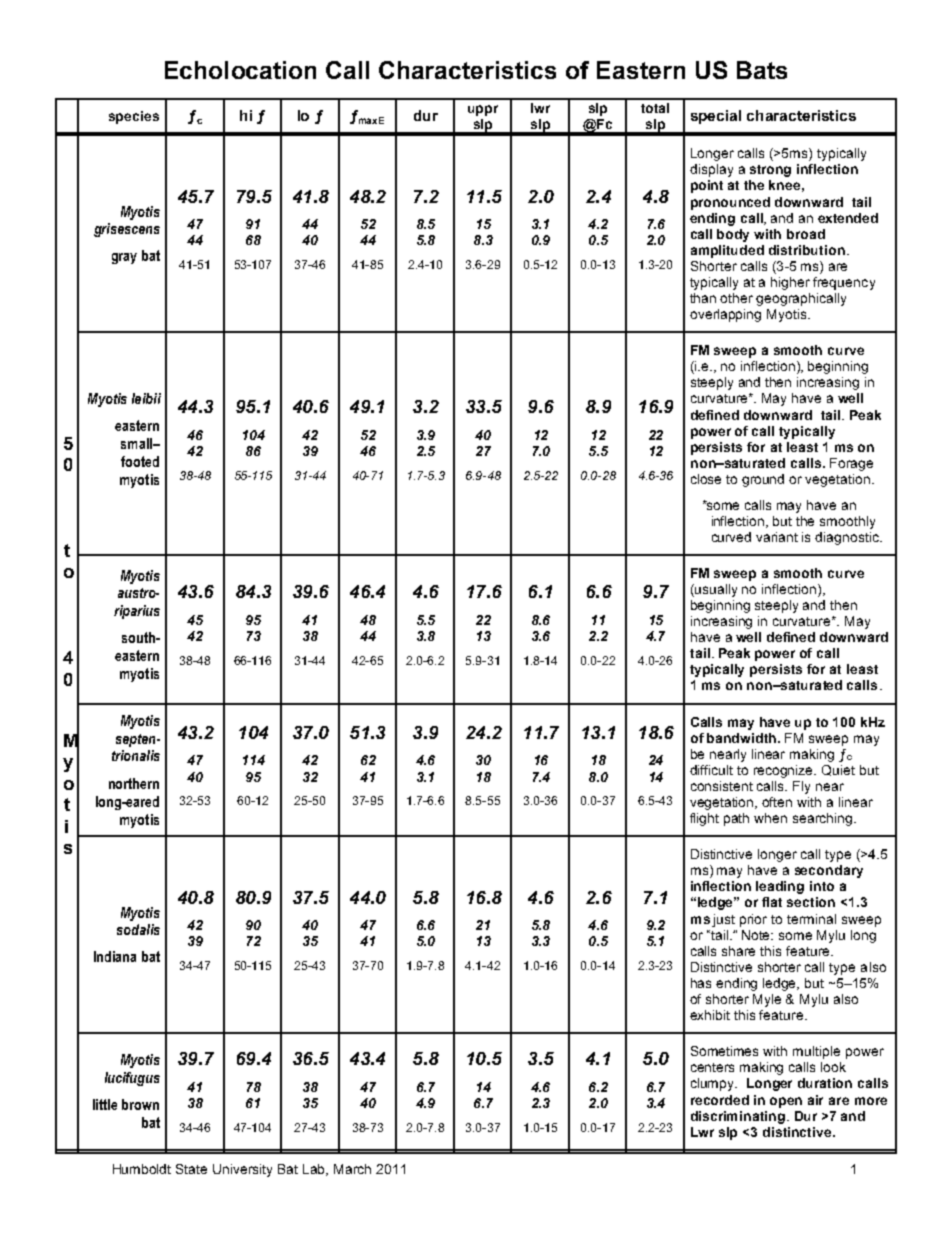 The width and height of the page is (952, 1233). I want to click on March, so click(352, 1169).
